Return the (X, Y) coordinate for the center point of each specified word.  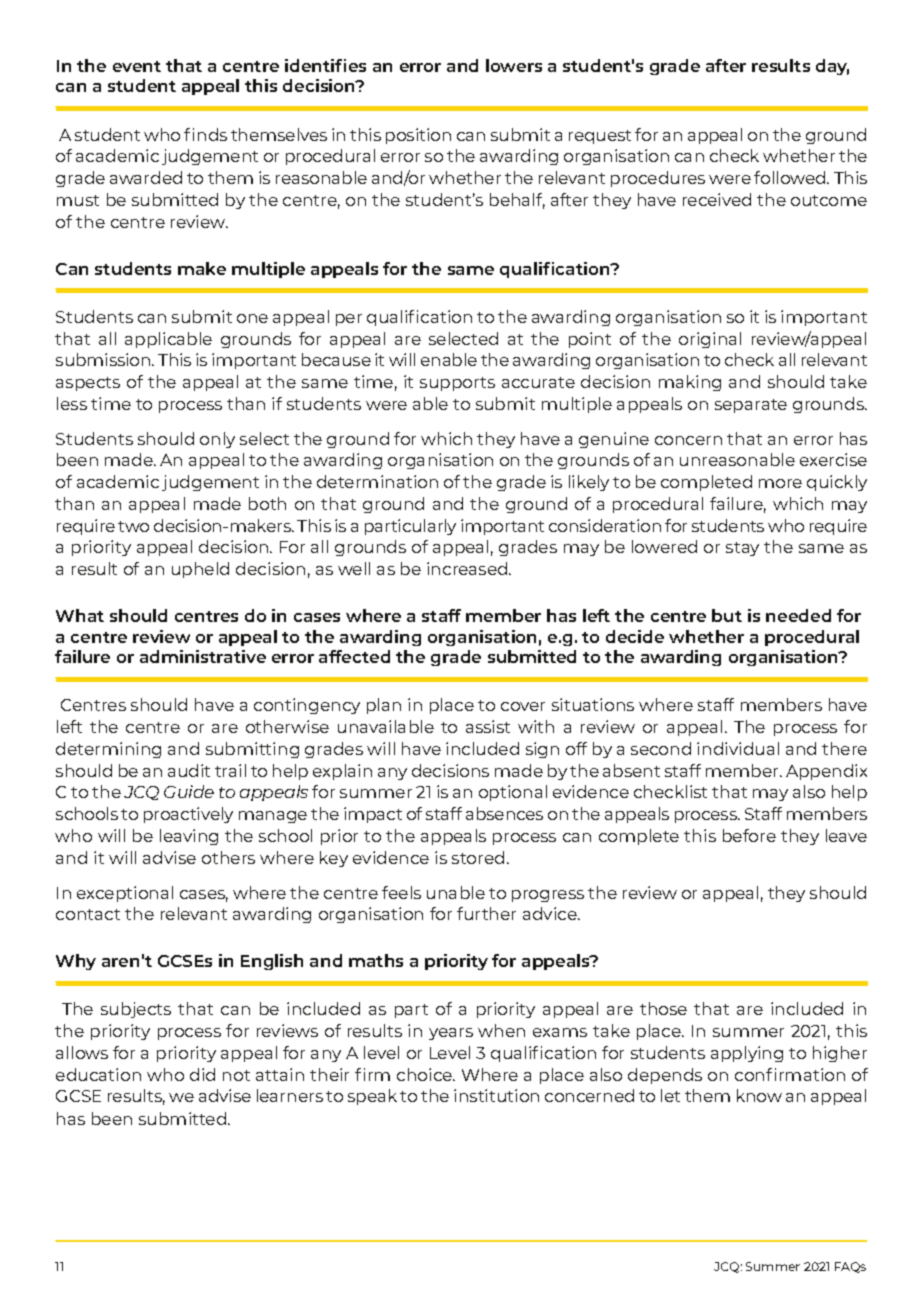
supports (457, 384)
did (202, 1074)
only (217, 440)
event (137, 66)
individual (738, 748)
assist (488, 726)
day (832, 67)
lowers (514, 65)
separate (751, 406)
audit (189, 770)
